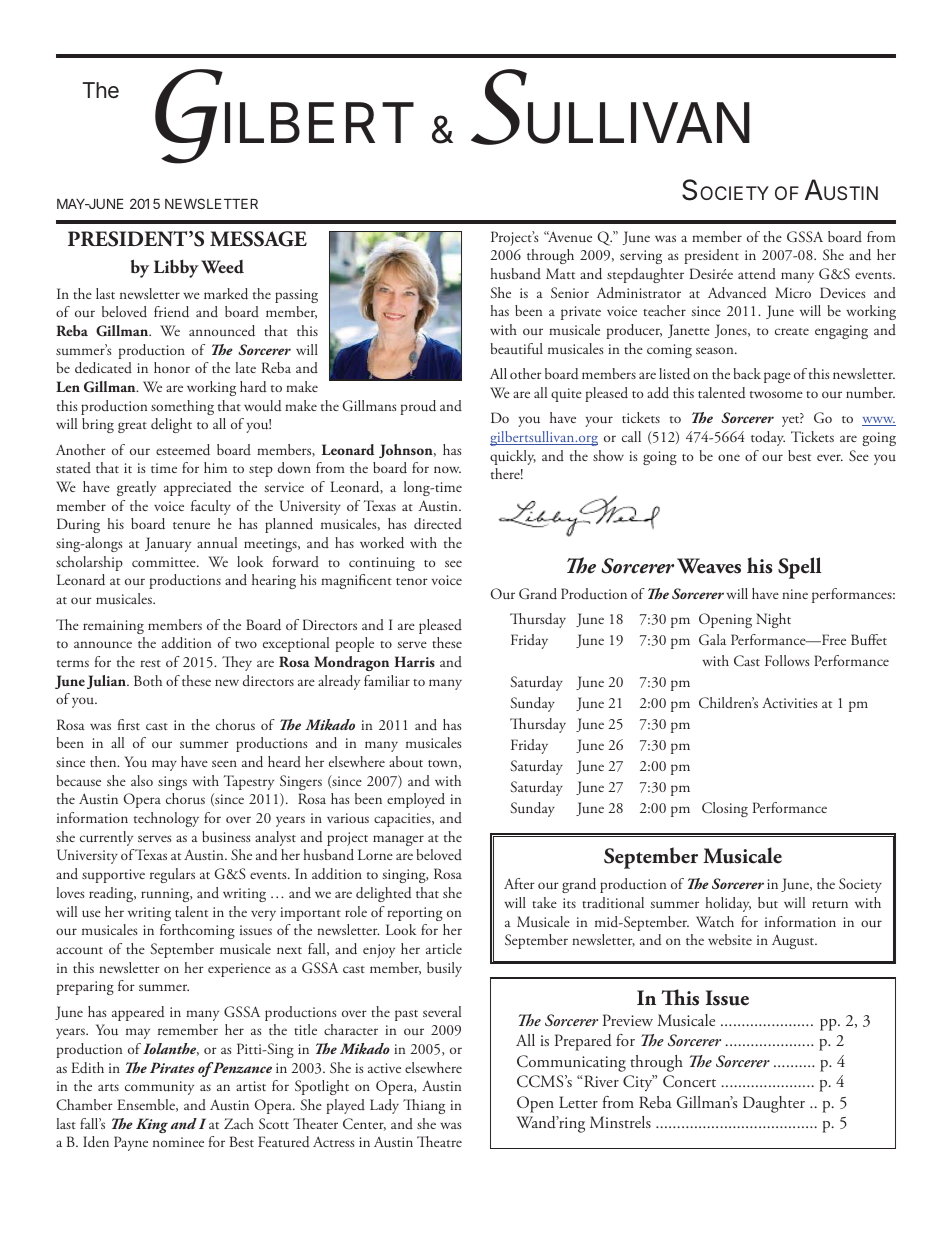 The width and height of the screenshot is (952, 1233). What do you see at coordinates (176, 269) in the screenshot?
I see `Libby` at bounding box center [176, 269].
